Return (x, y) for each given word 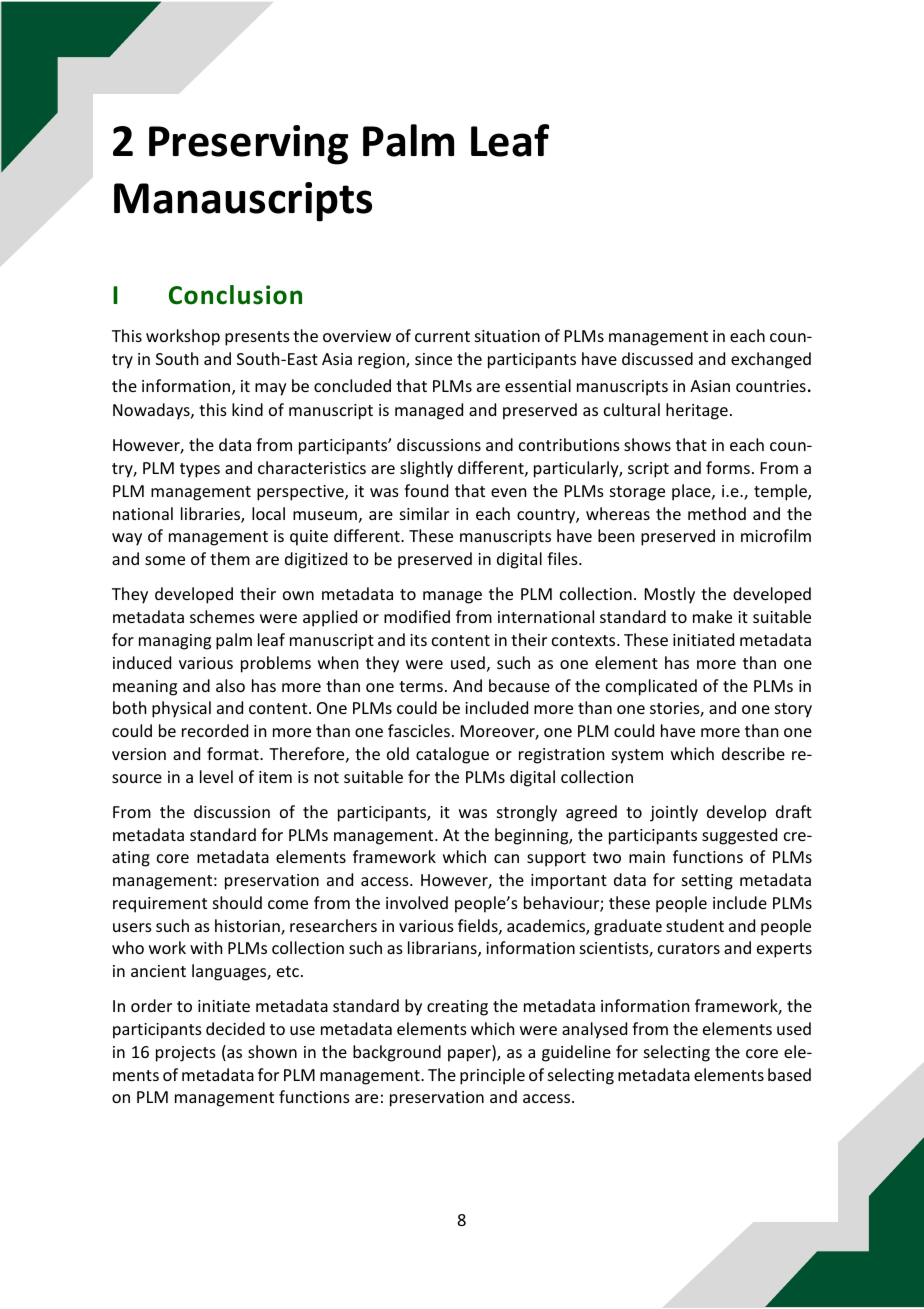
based (789, 1074)
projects (186, 1054)
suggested (739, 836)
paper (470, 1055)
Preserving (248, 145)
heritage (697, 411)
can (506, 858)
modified (417, 616)
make (712, 616)
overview (357, 336)
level (216, 776)
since (433, 359)
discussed (657, 358)
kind (247, 409)
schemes (222, 616)
